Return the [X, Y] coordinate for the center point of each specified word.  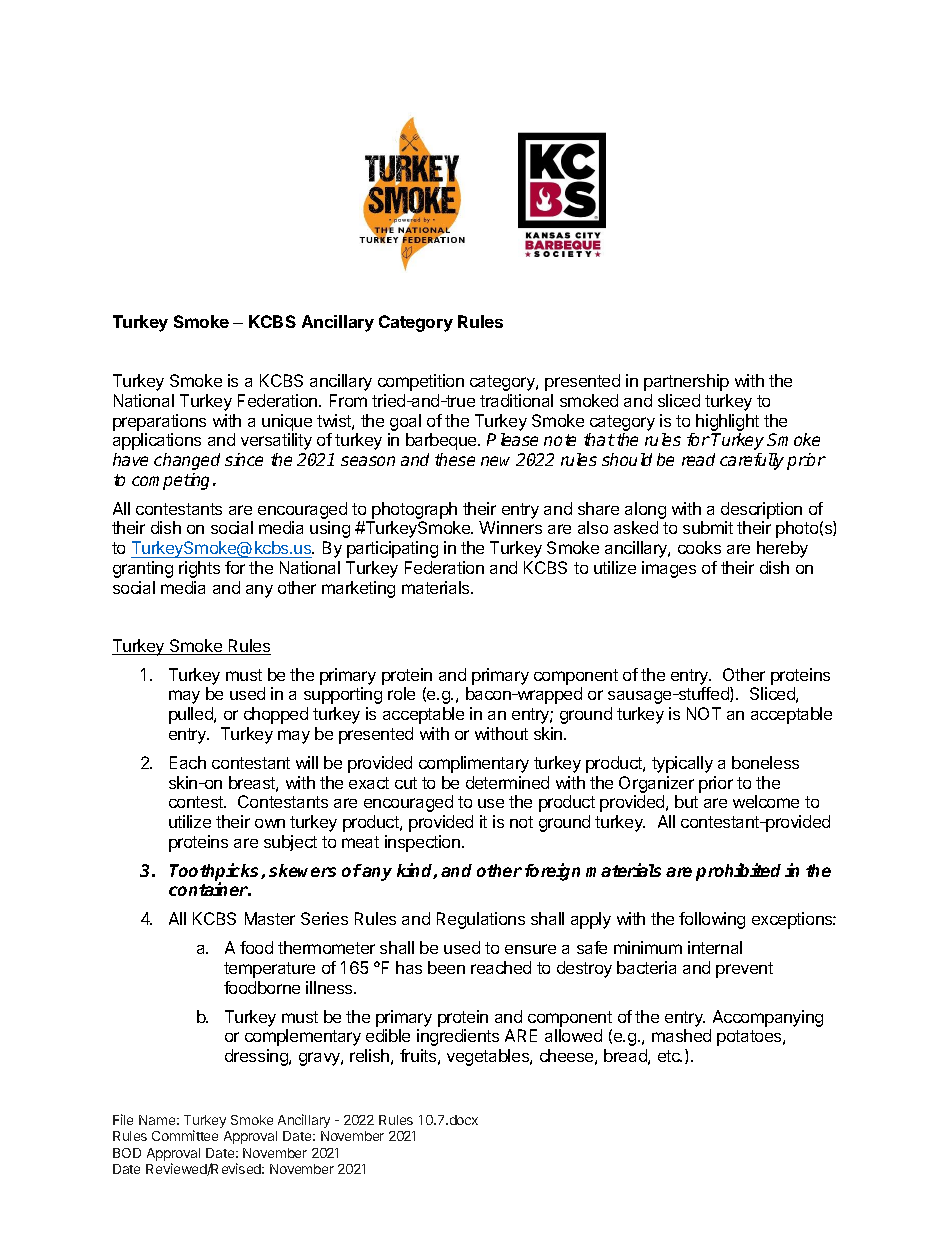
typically [682, 764]
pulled [192, 715]
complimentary [474, 764]
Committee [185, 1135]
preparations [159, 422]
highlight [727, 422]
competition [421, 382]
